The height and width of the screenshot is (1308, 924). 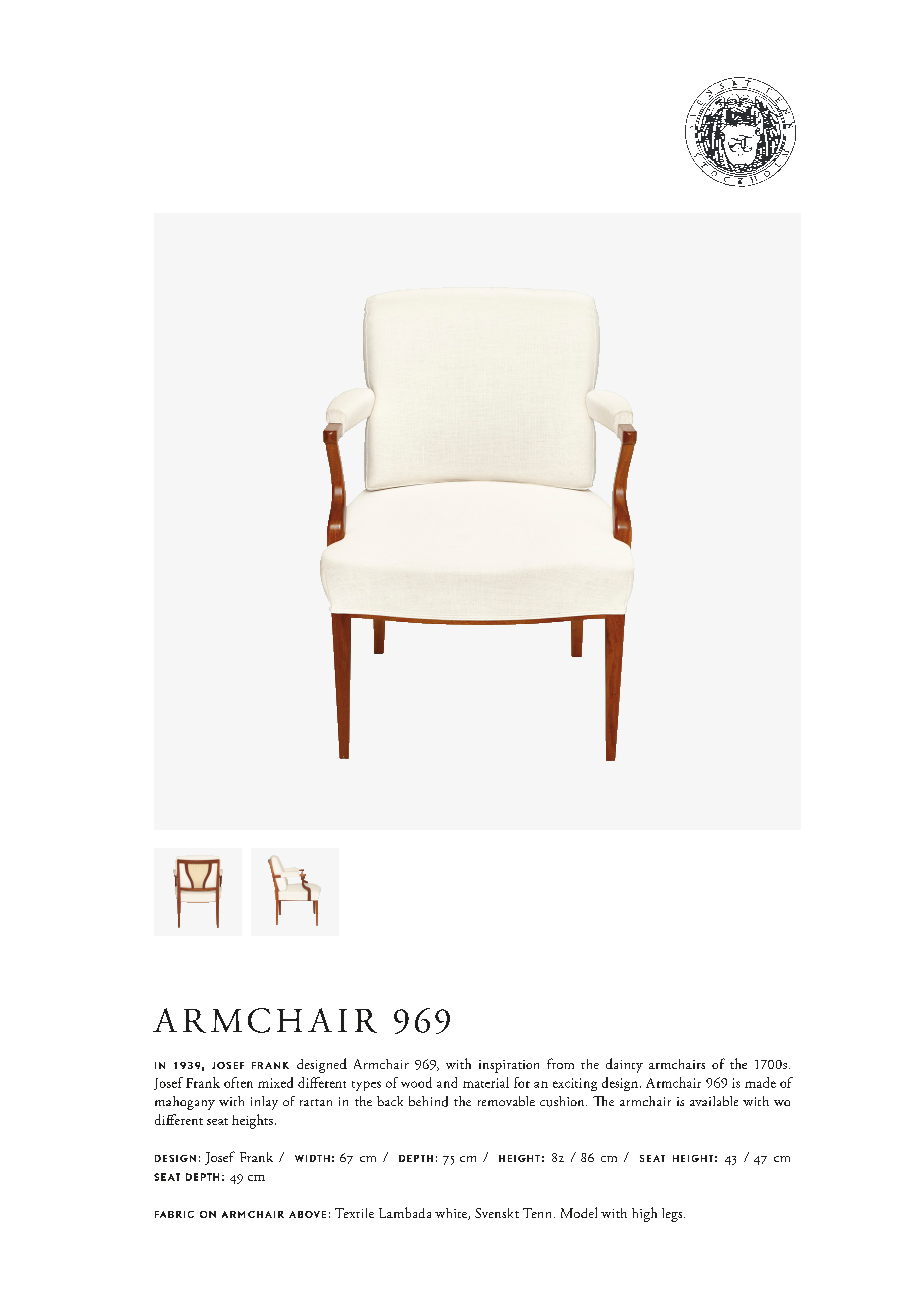 What do you see at coordinates (714, 1101) in the screenshot?
I see `available` at bounding box center [714, 1101].
